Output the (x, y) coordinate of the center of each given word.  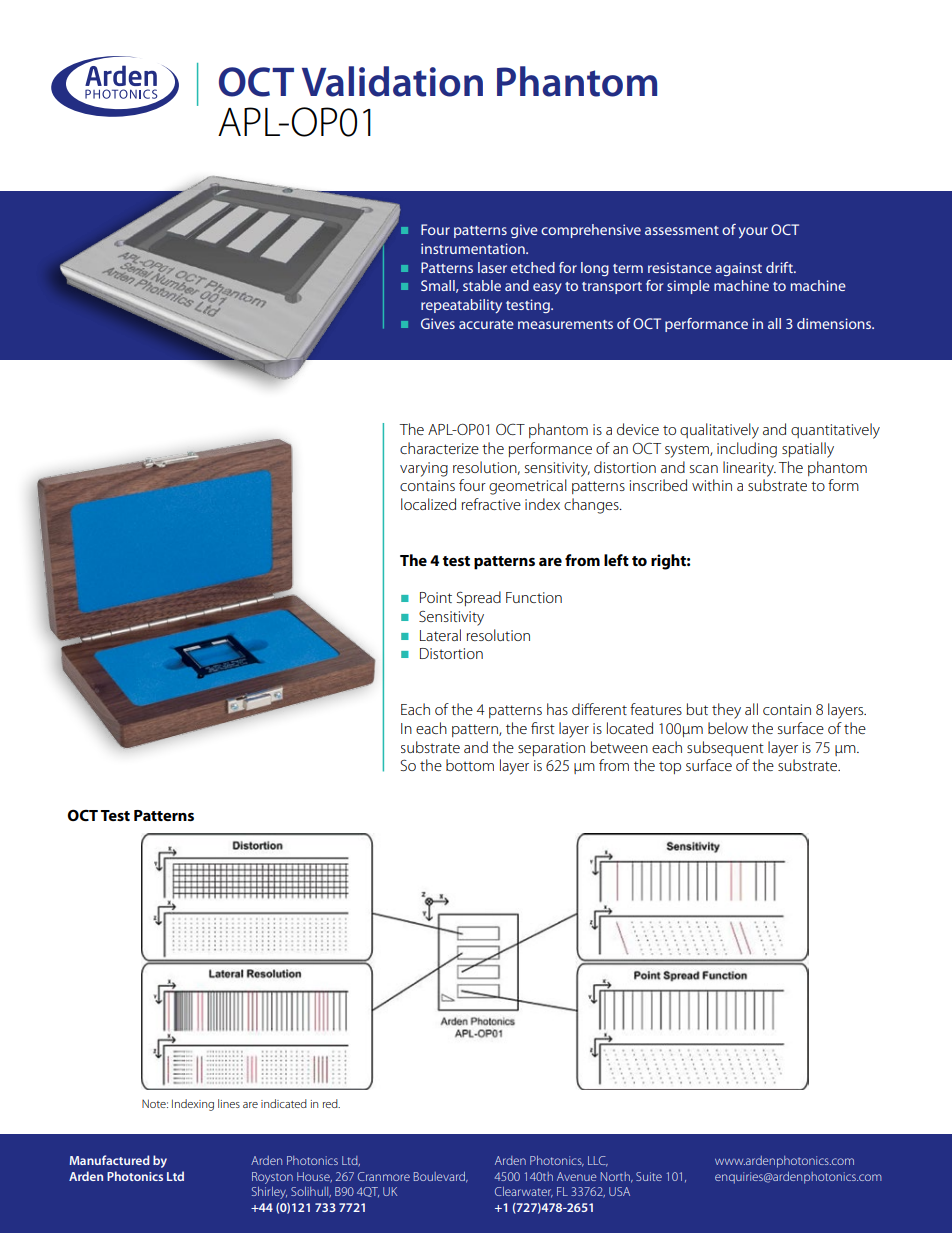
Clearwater (524, 1192)
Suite (649, 1176)
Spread (479, 598)
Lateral (440, 635)
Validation (392, 81)
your (753, 232)
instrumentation (474, 248)
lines (229, 1103)
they (726, 711)
